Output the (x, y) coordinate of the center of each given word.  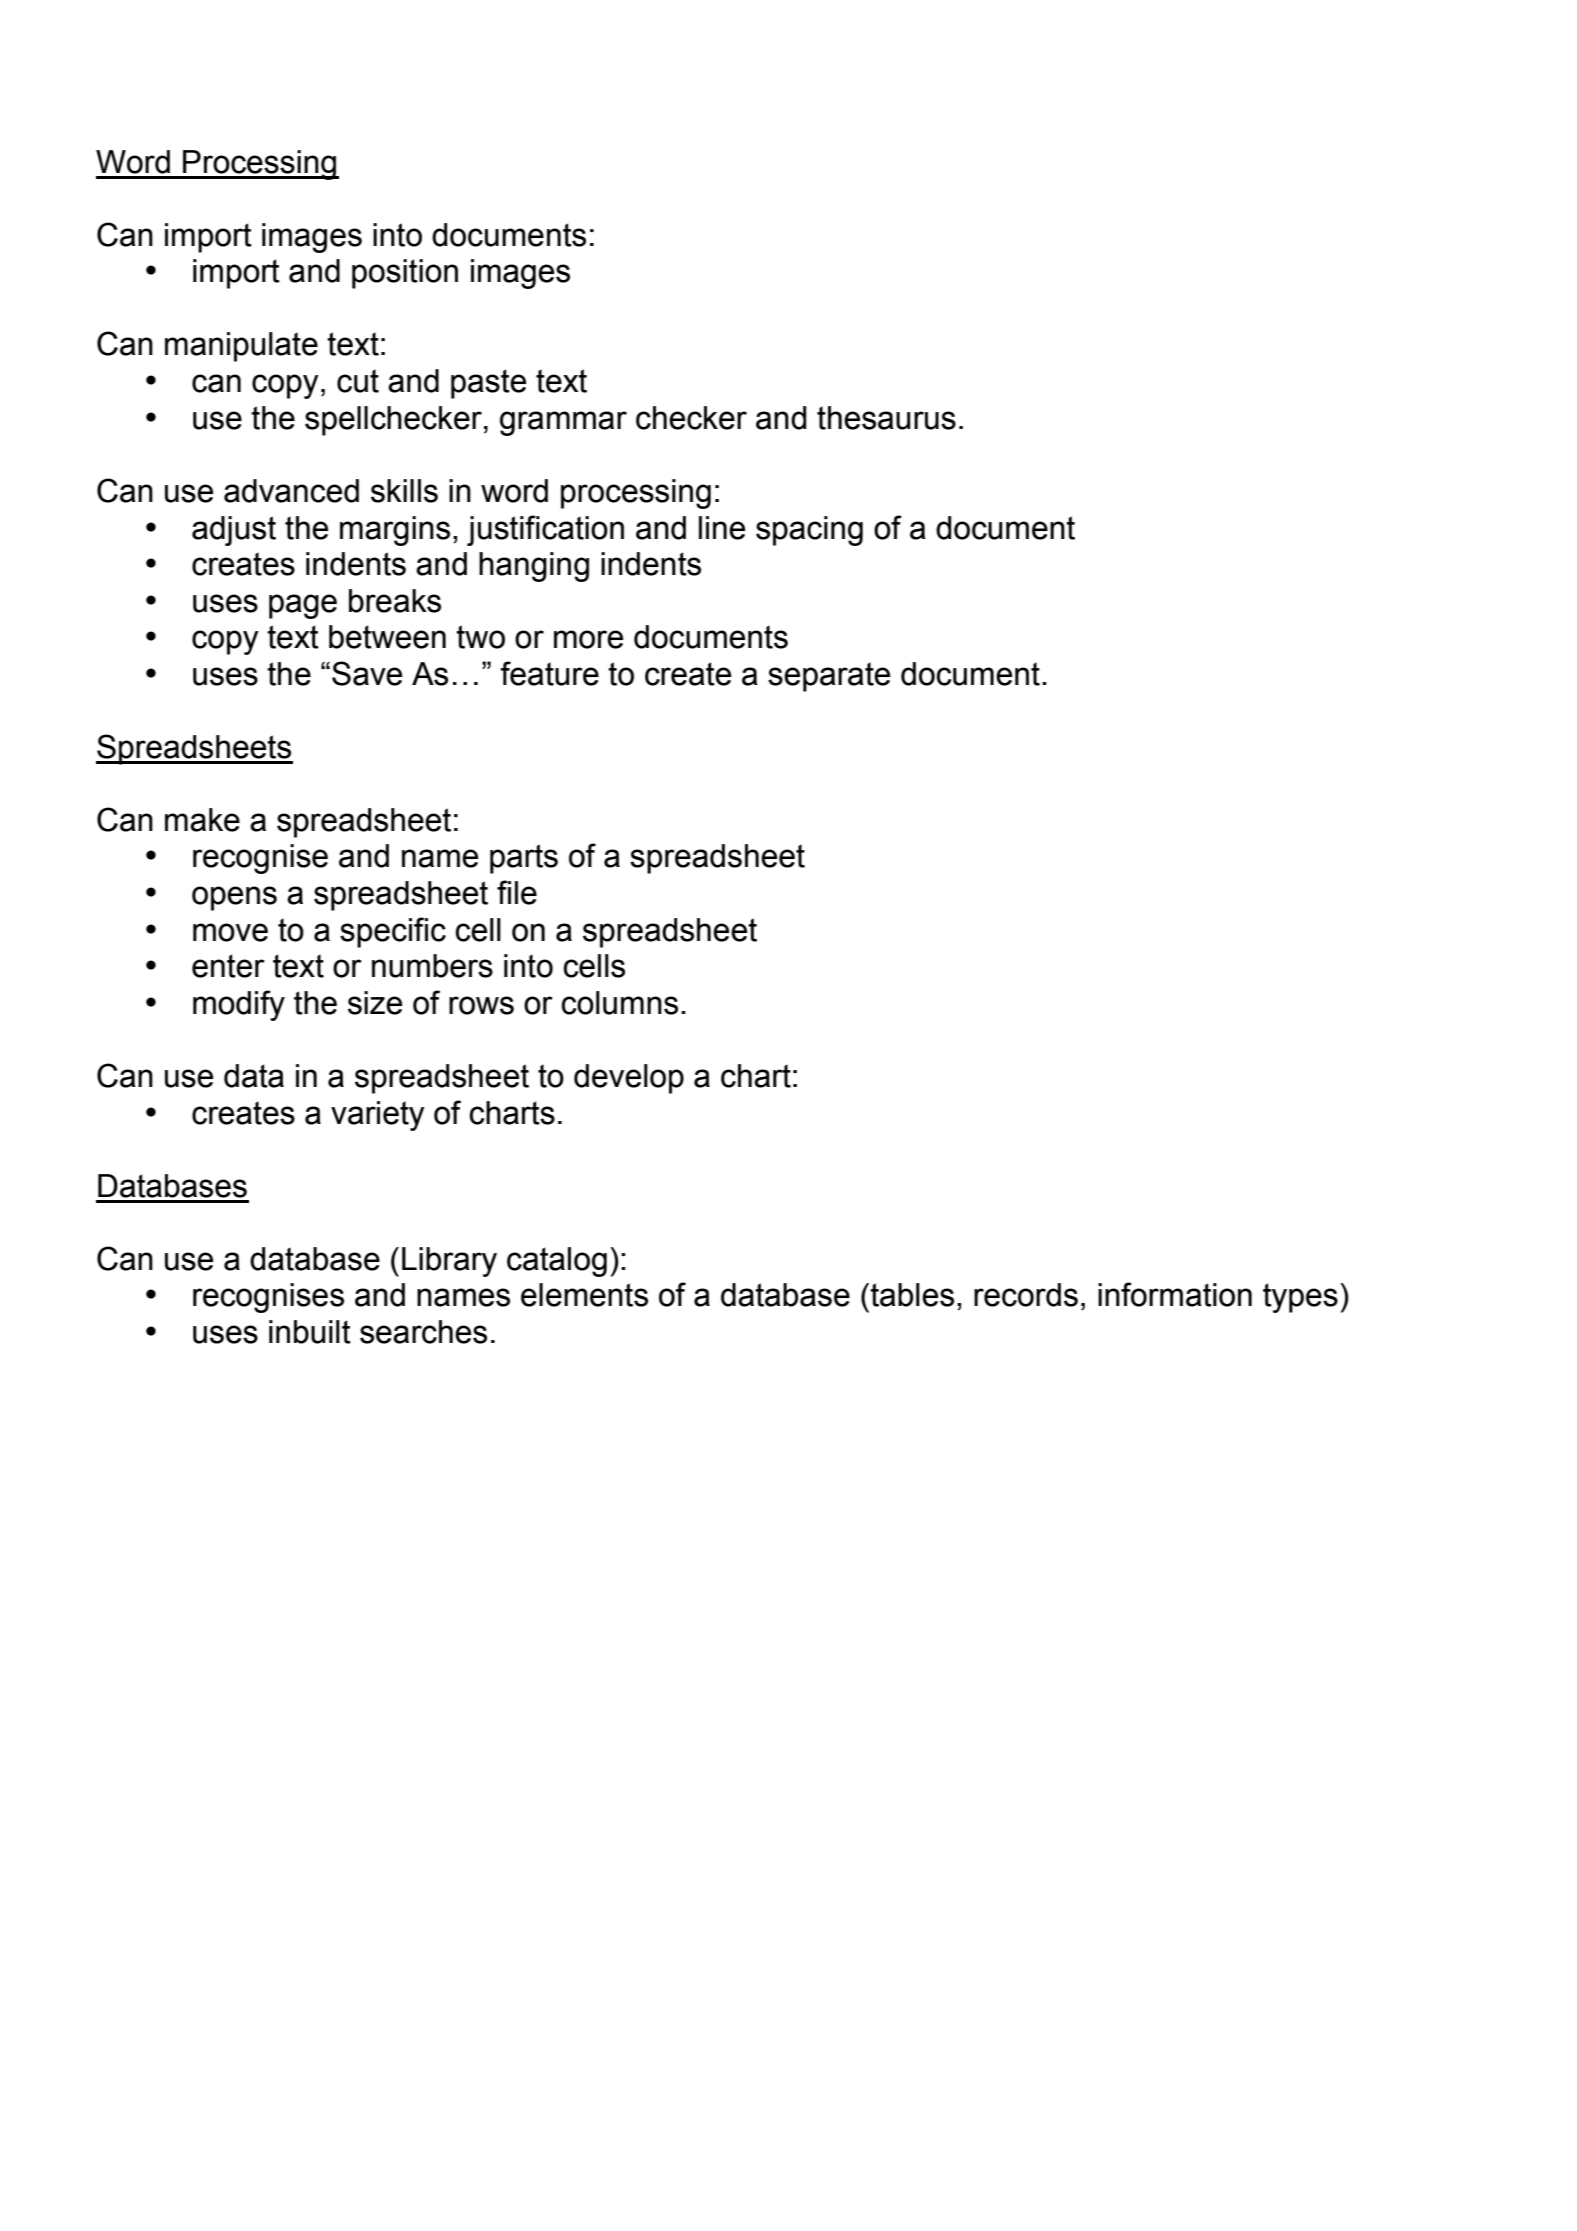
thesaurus (886, 418)
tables (912, 1295)
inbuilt (310, 1332)
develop (629, 1079)
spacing (809, 531)
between (387, 637)
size (375, 1003)
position (405, 274)
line (722, 528)
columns (619, 1003)
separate (829, 677)
